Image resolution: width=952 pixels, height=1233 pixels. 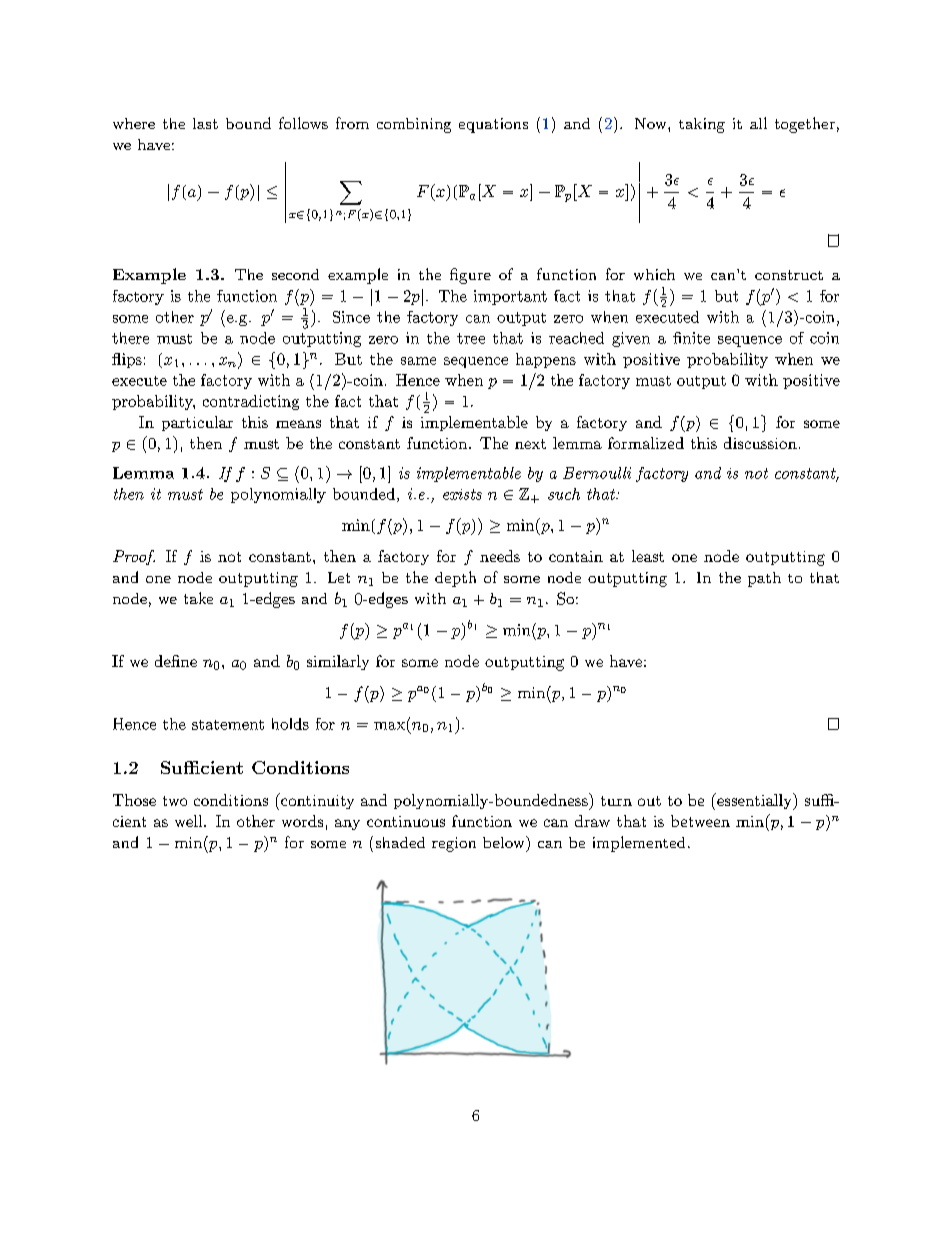 What do you see at coordinates (493, 125) in the document?
I see `equations` at bounding box center [493, 125].
